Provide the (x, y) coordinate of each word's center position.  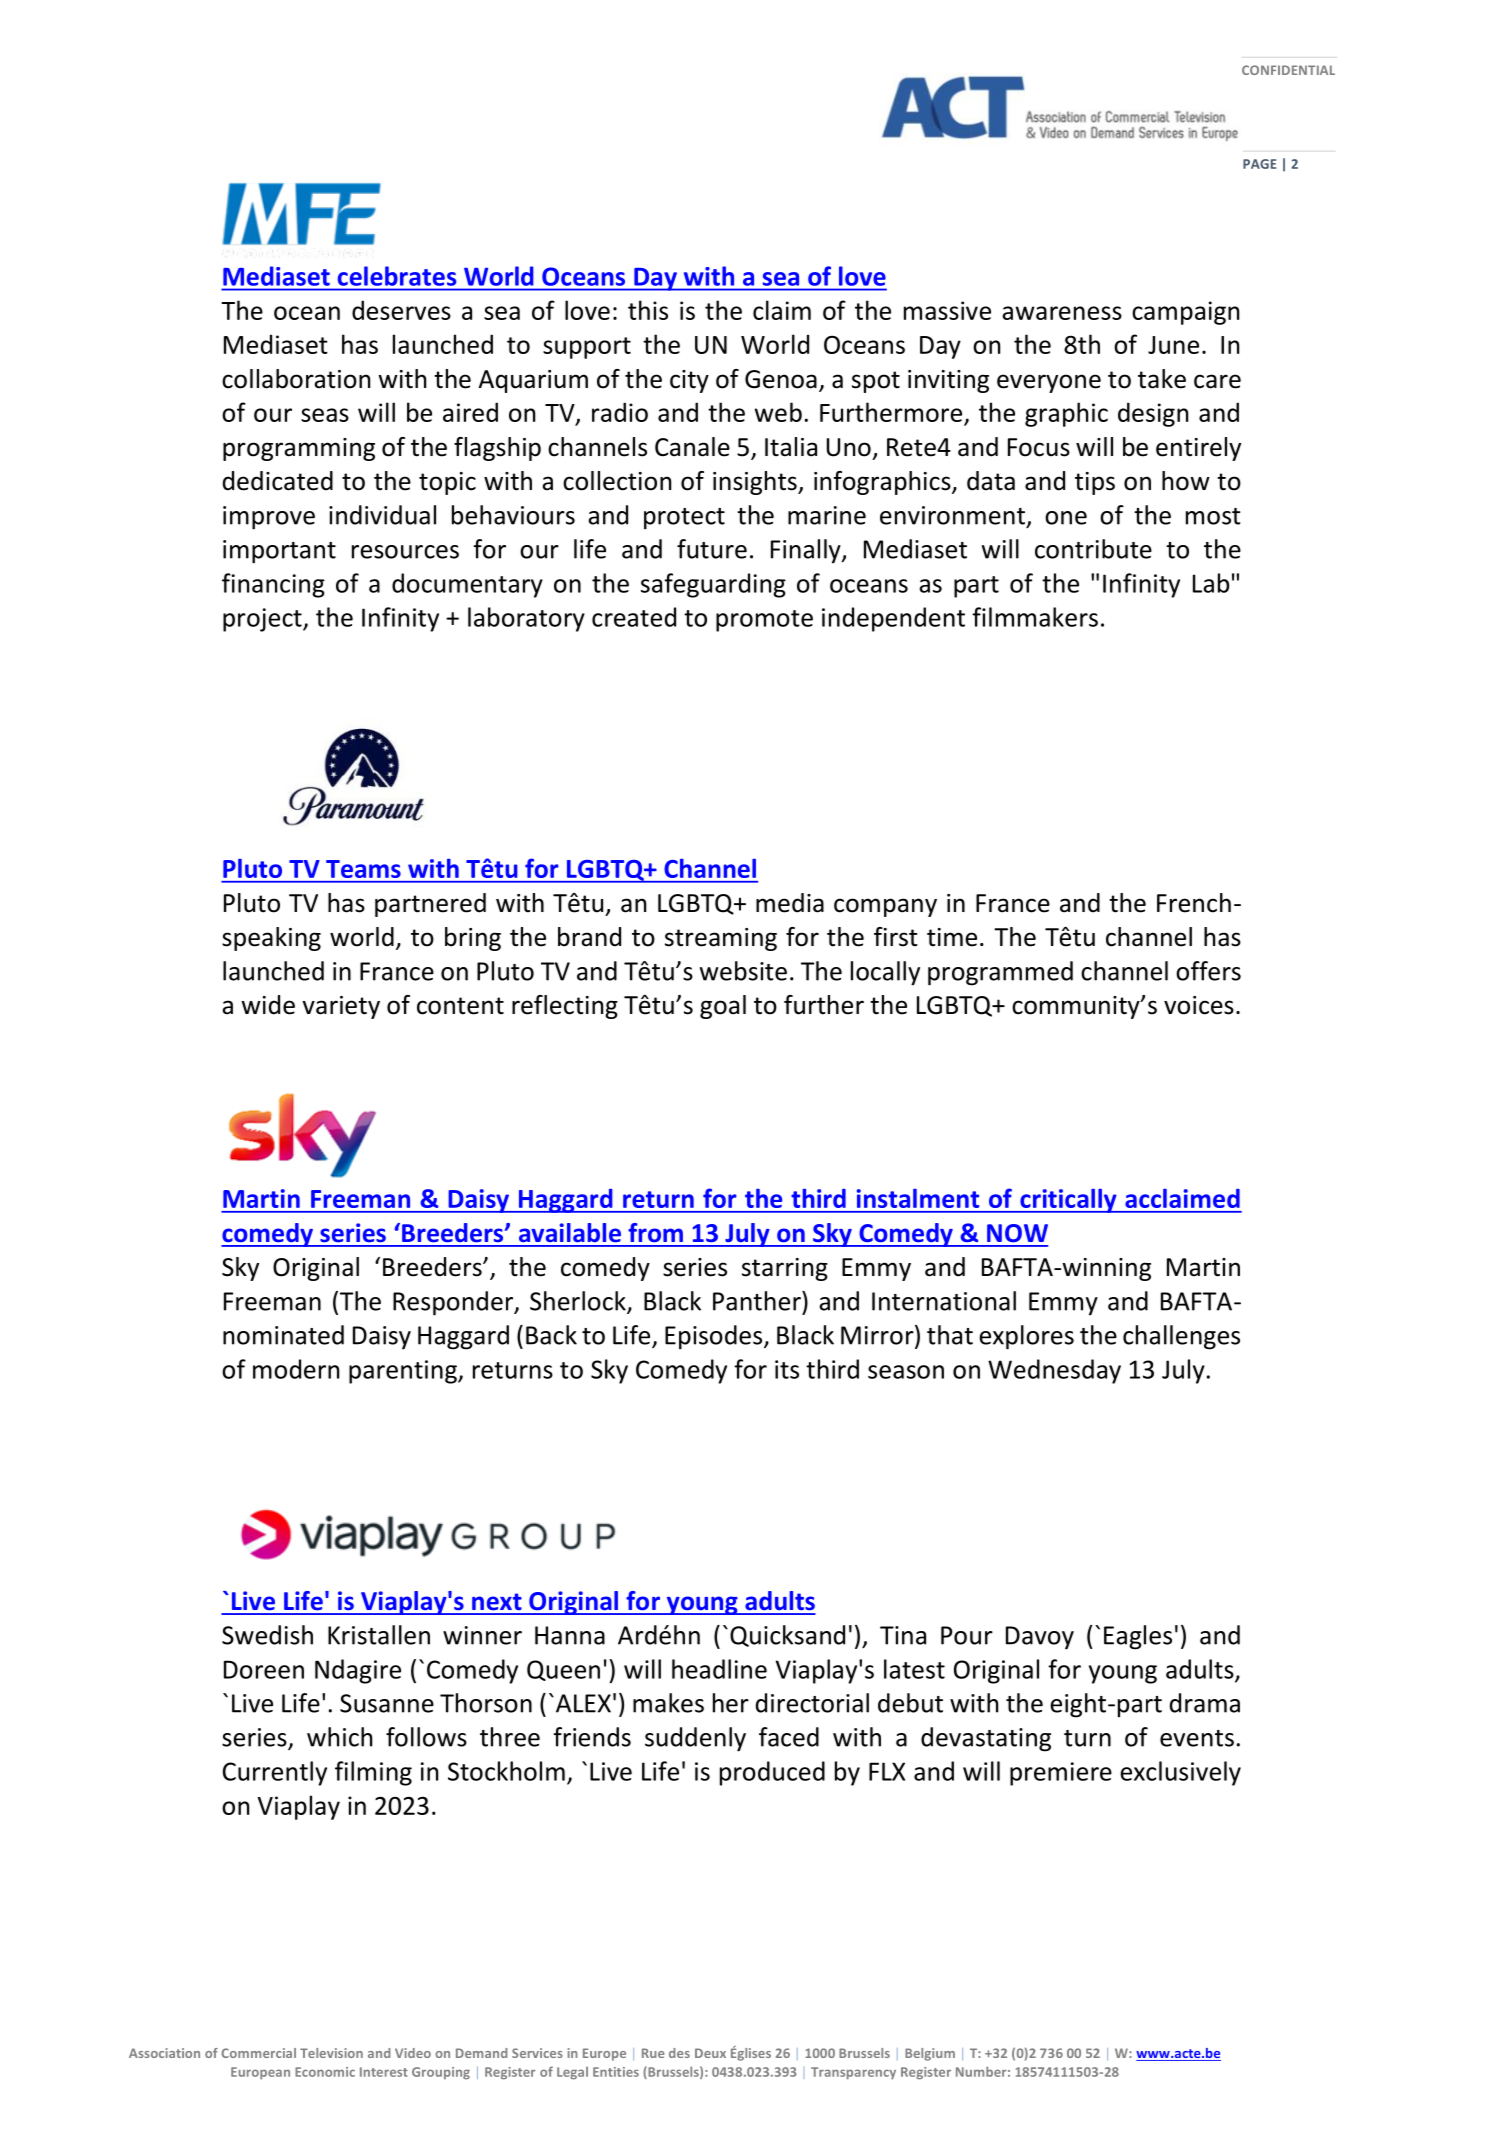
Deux (710, 2053)
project (263, 620)
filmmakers (1035, 617)
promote (764, 621)
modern (296, 1369)
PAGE (1259, 164)
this (648, 310)
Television (331, 2053)
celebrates (397, 276)
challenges (1181, 1337)
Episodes (715, 1337)
